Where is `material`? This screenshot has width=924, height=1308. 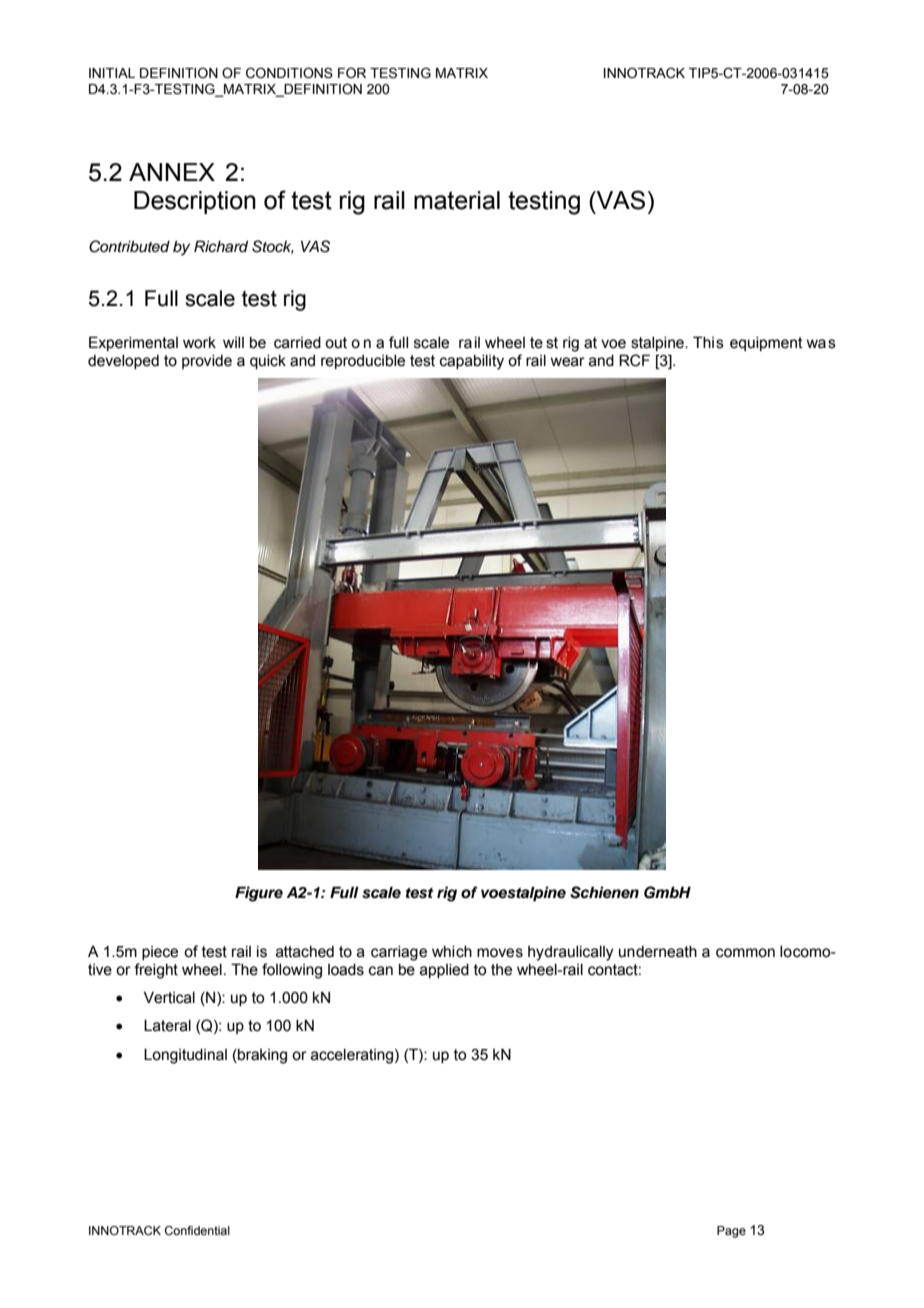 material is located at coordinates (457, 200).
